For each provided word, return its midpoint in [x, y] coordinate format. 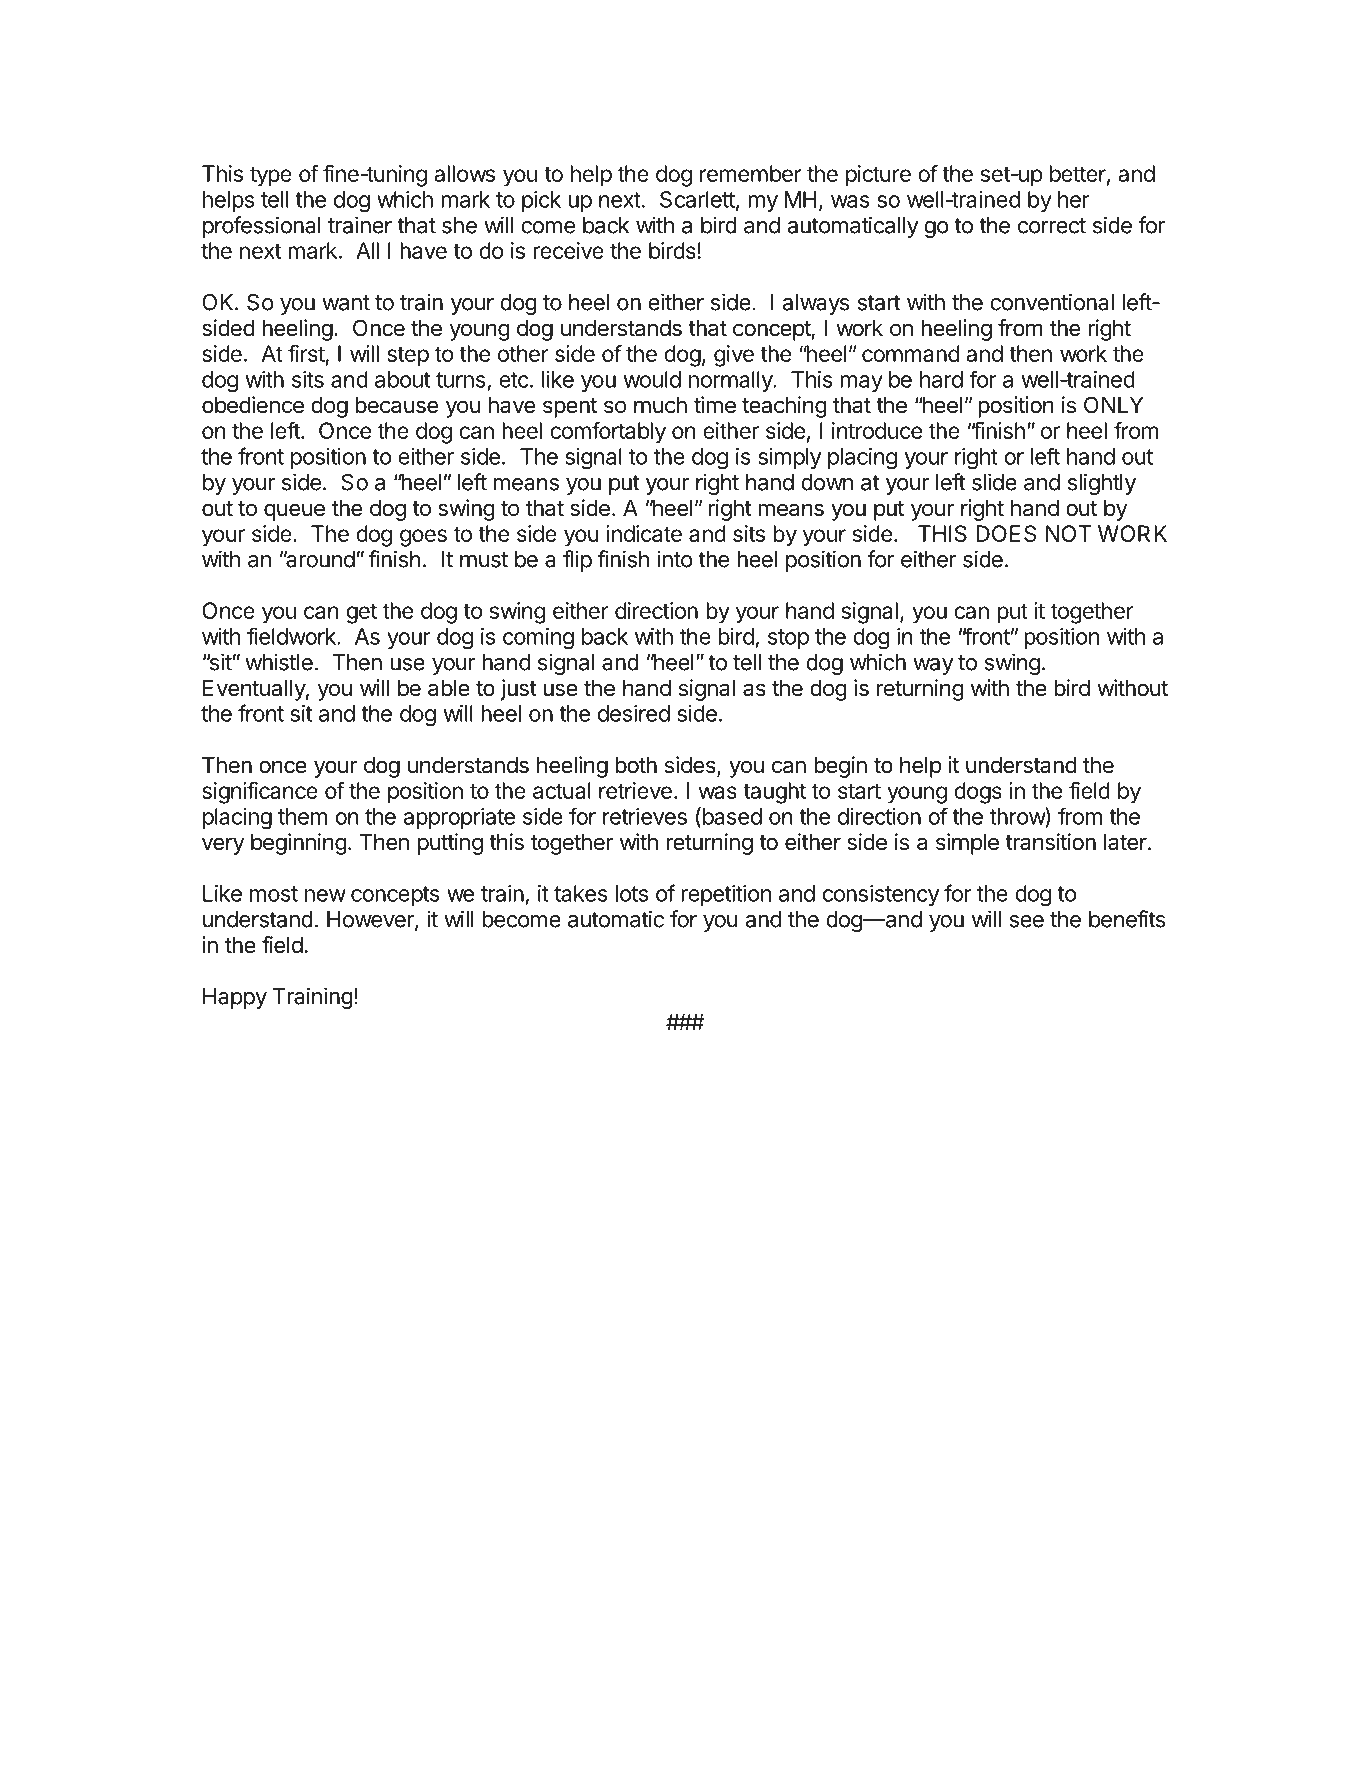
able [449, 688]
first [306, 353]
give [734, 356]
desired [634, 713]
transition [1050, 842]
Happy [235, 998]
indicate [644, 533]
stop [788, 639]
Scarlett [697, 199]
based [731, 817]
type [271, 176]
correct [1052, 226]
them [302, 816]
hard [941, 379]
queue [294, 512]
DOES [1006, 533]
